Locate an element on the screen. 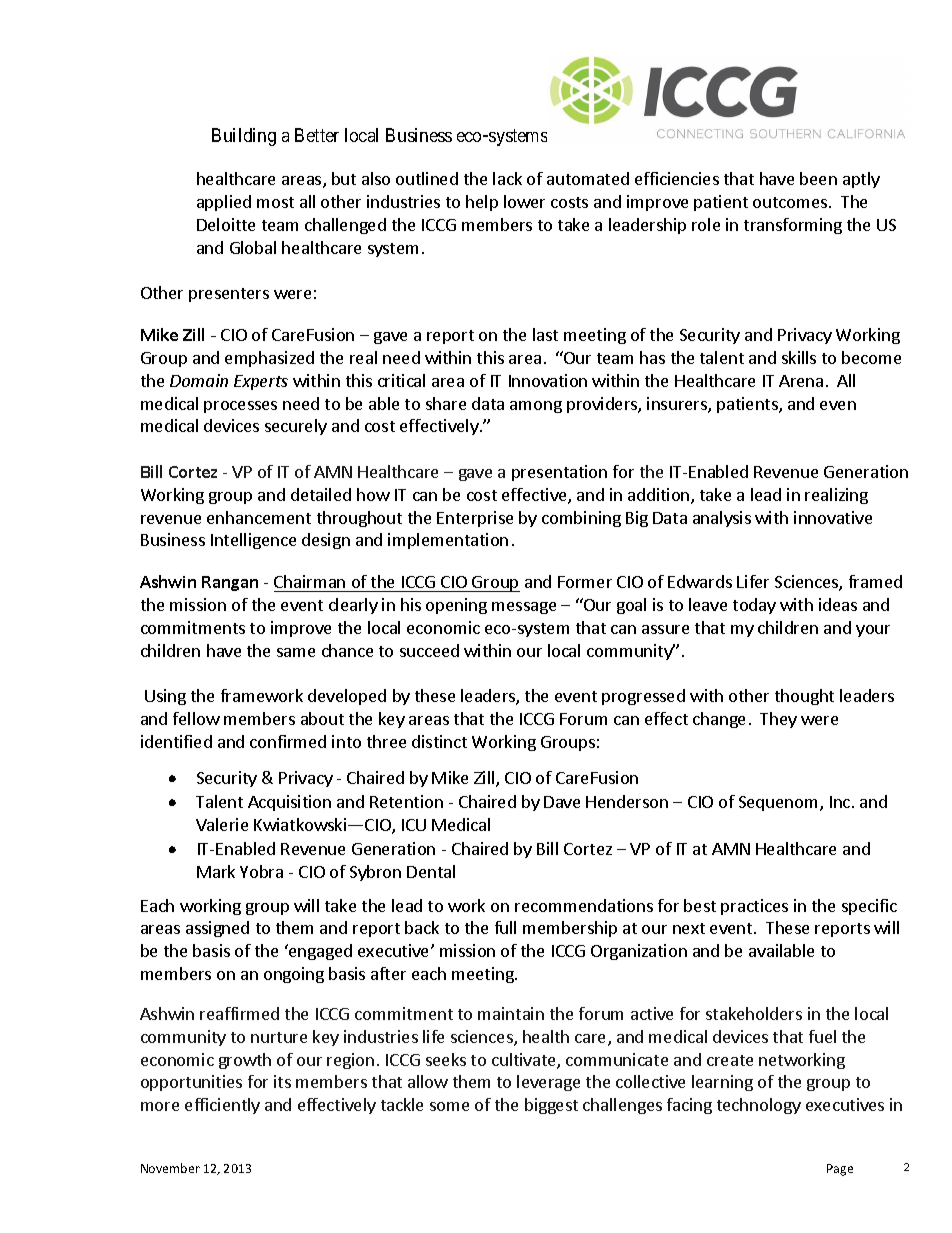  Building is located at coordinates (244, 137).
